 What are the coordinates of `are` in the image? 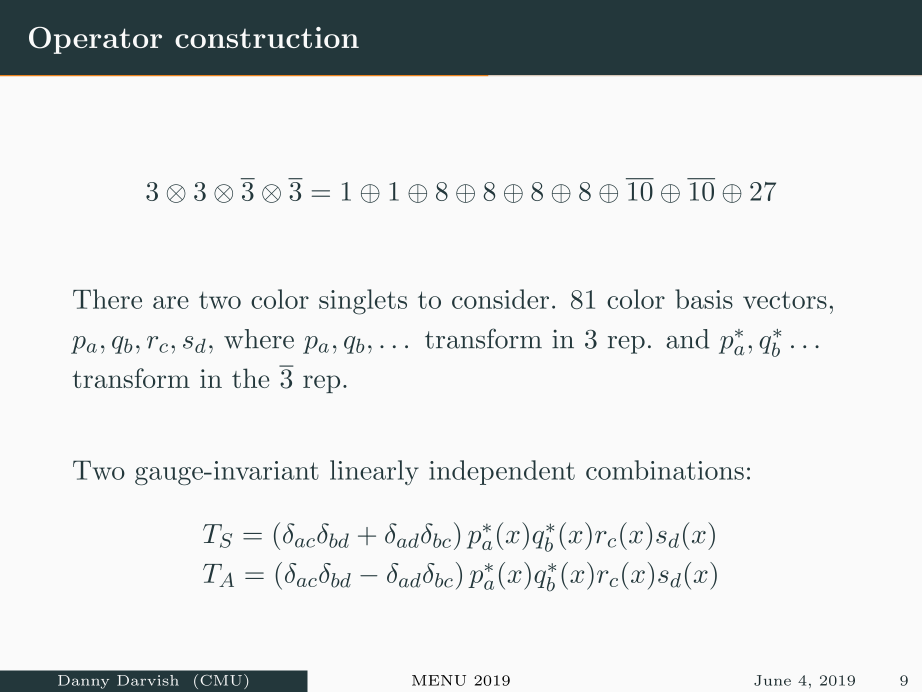 It's located at (171, 302).
